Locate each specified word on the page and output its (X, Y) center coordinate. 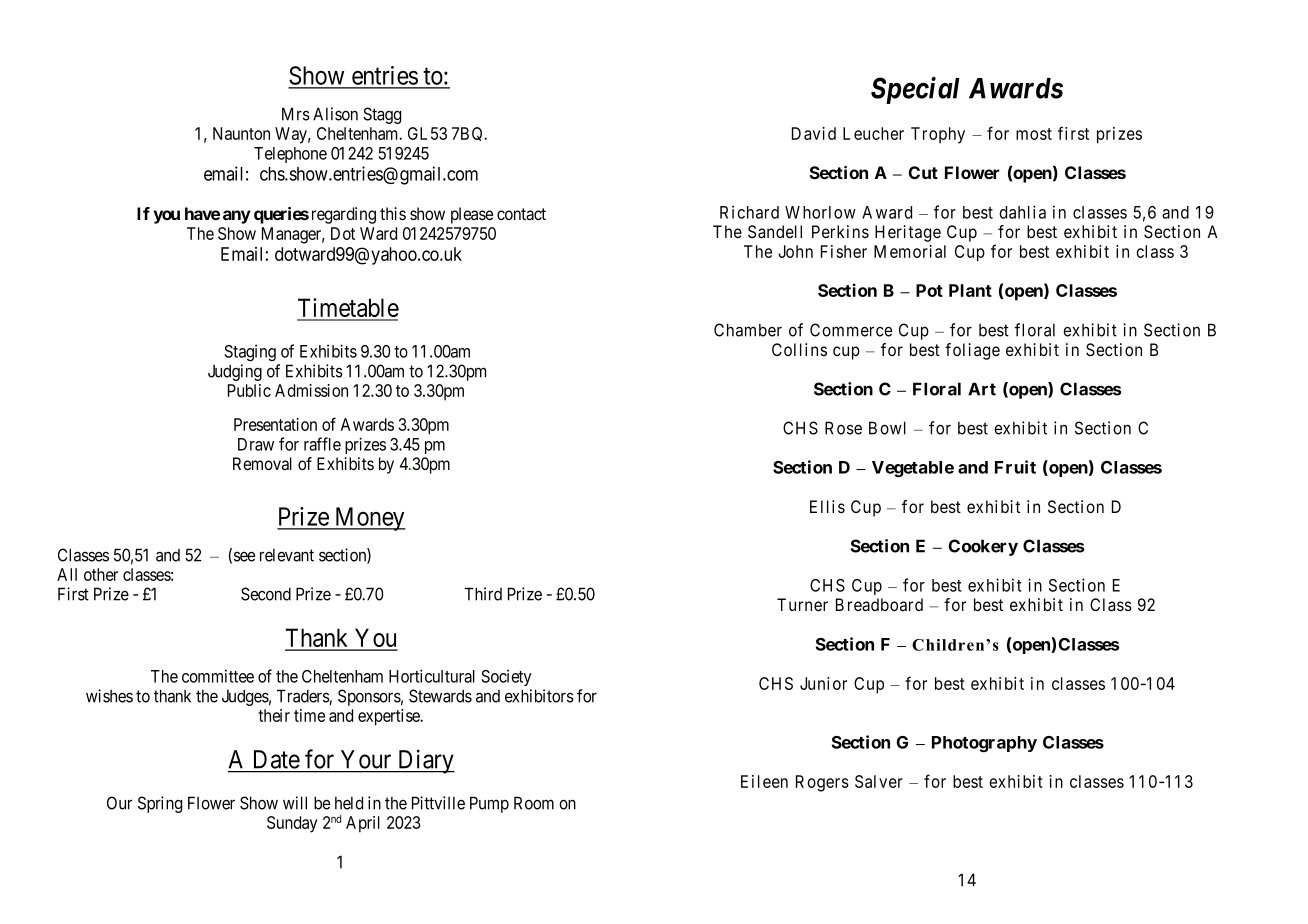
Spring (160, 804)
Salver (879, 781)
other (101, 574)
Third (483, 594)
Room (534, 803)
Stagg (382, 115)
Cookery (983, 547)
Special (915, 90)
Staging (250, 352)
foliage (972, 351)
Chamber (748, 330)
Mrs (296, 114)
